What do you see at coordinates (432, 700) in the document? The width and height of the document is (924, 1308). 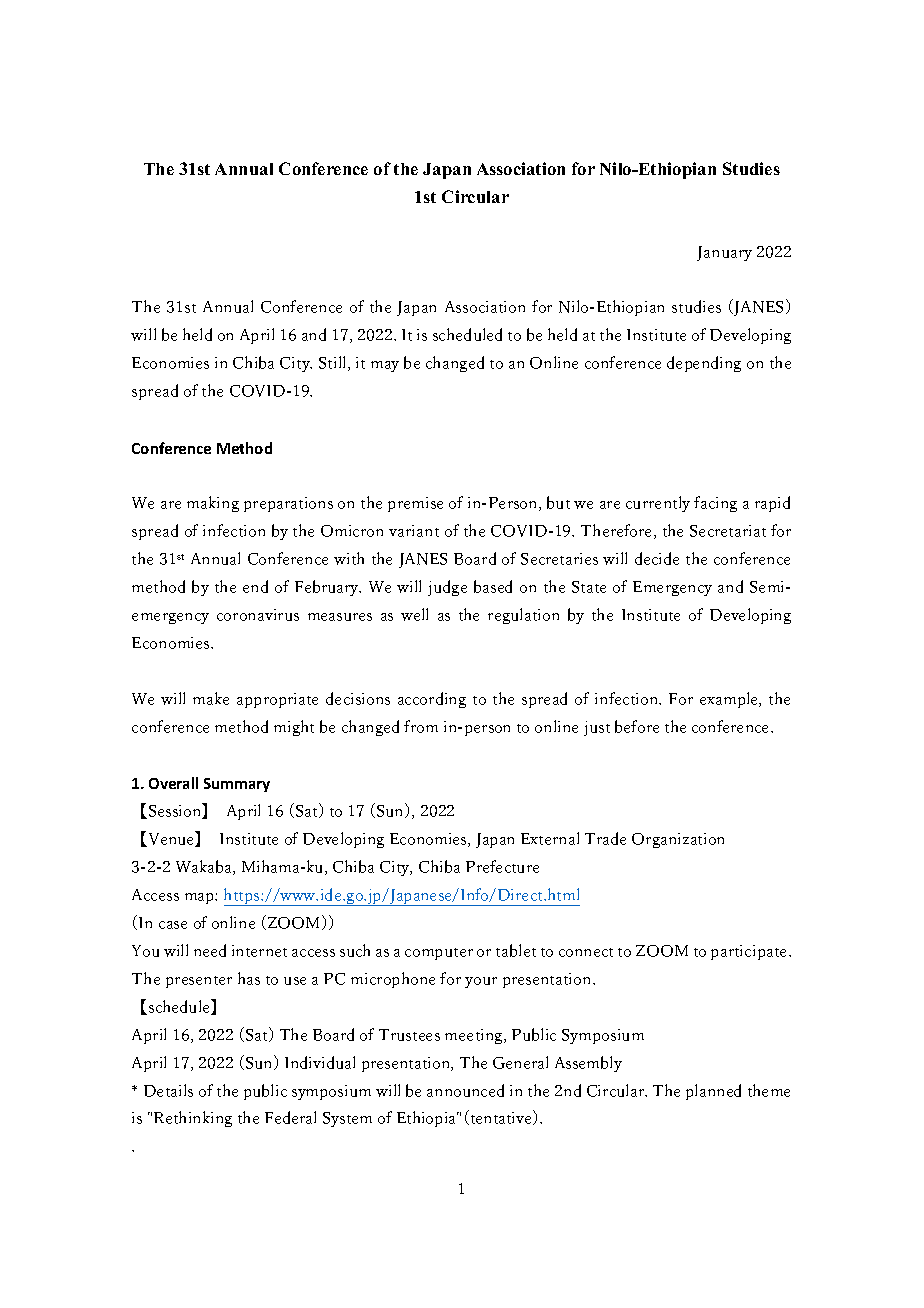 I see `according` at bounding box center [432, 700].
